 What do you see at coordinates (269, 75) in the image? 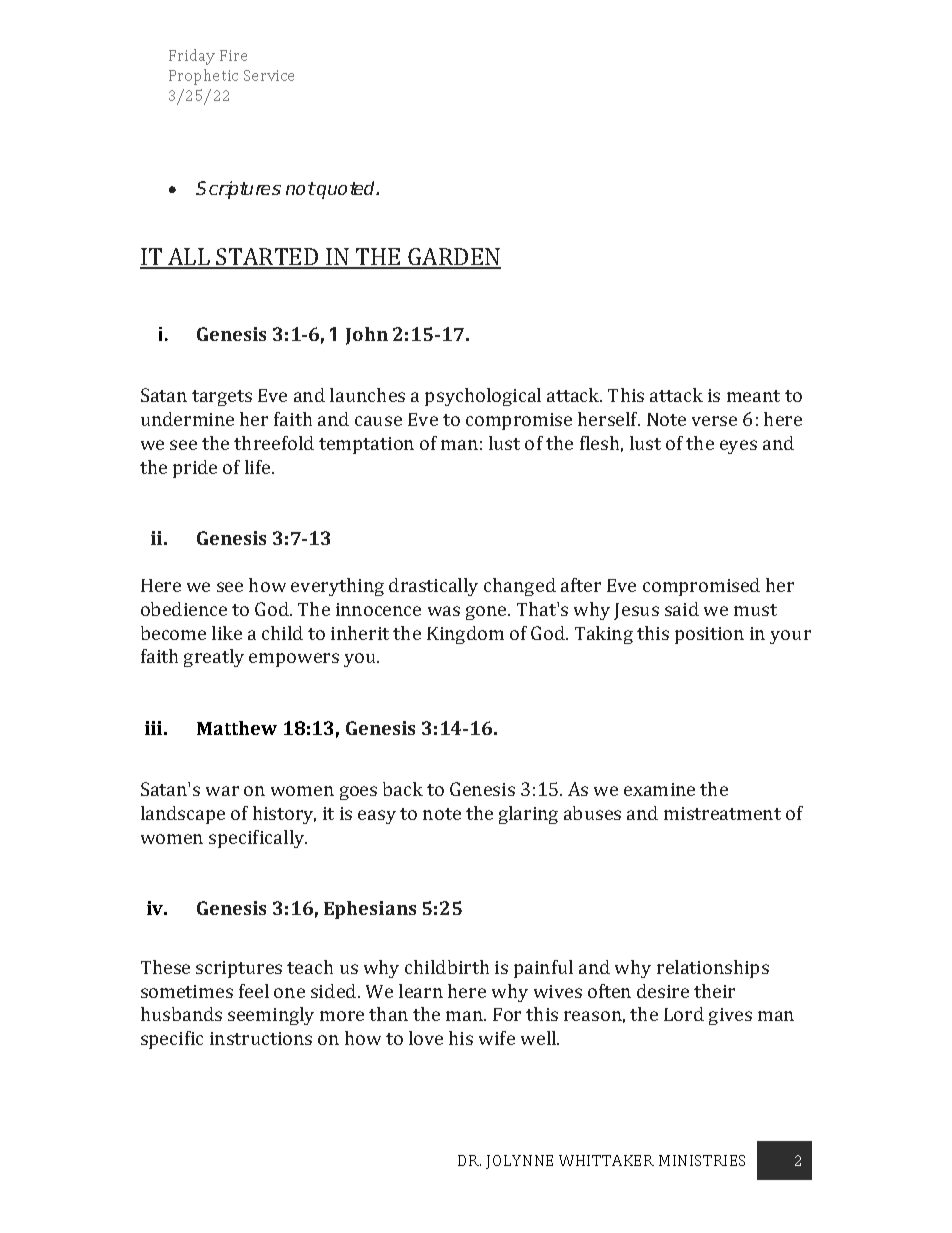
I see `Service` at bounding box center [269, 75].
